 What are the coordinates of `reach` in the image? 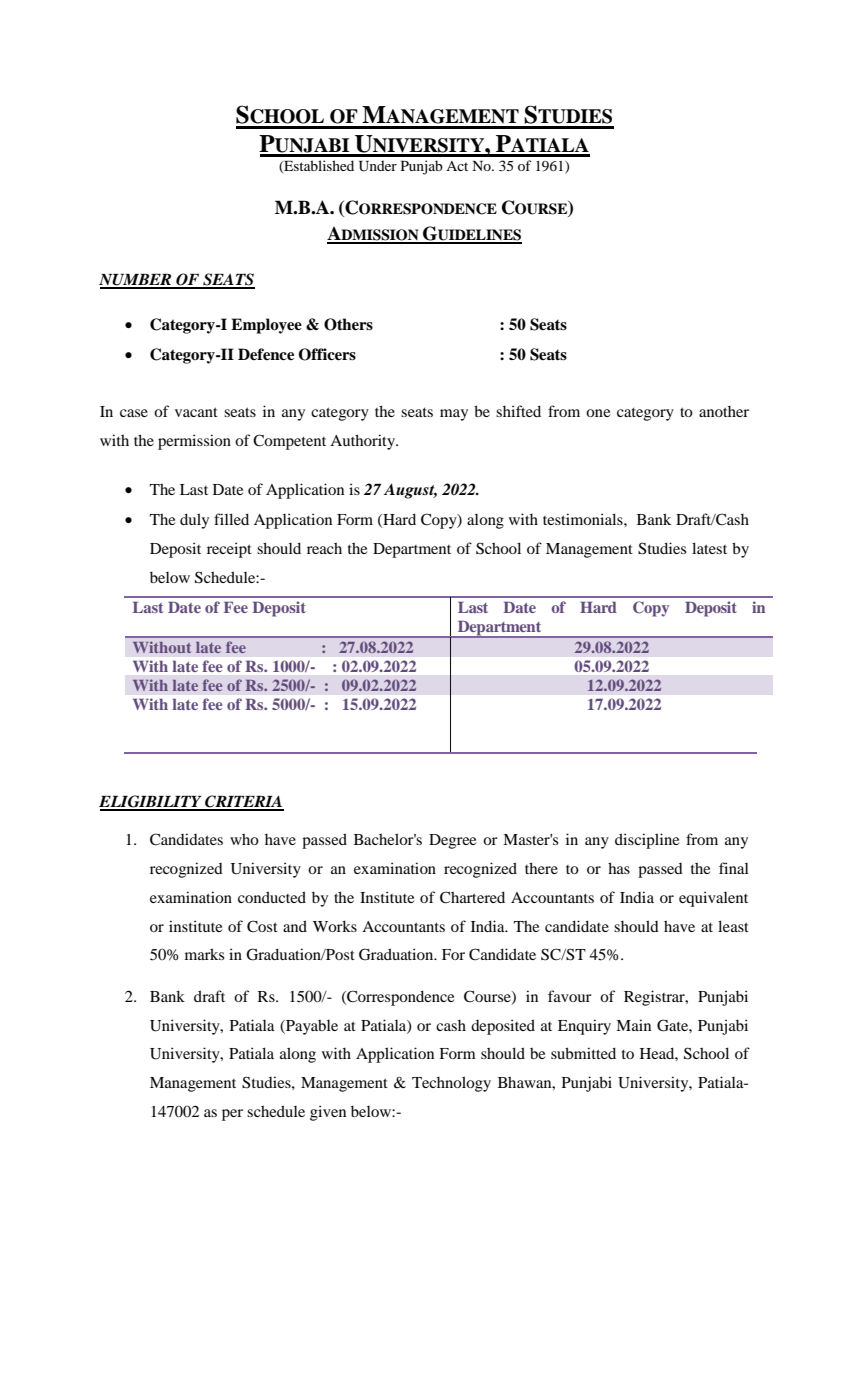 It's located at (324, 548).
